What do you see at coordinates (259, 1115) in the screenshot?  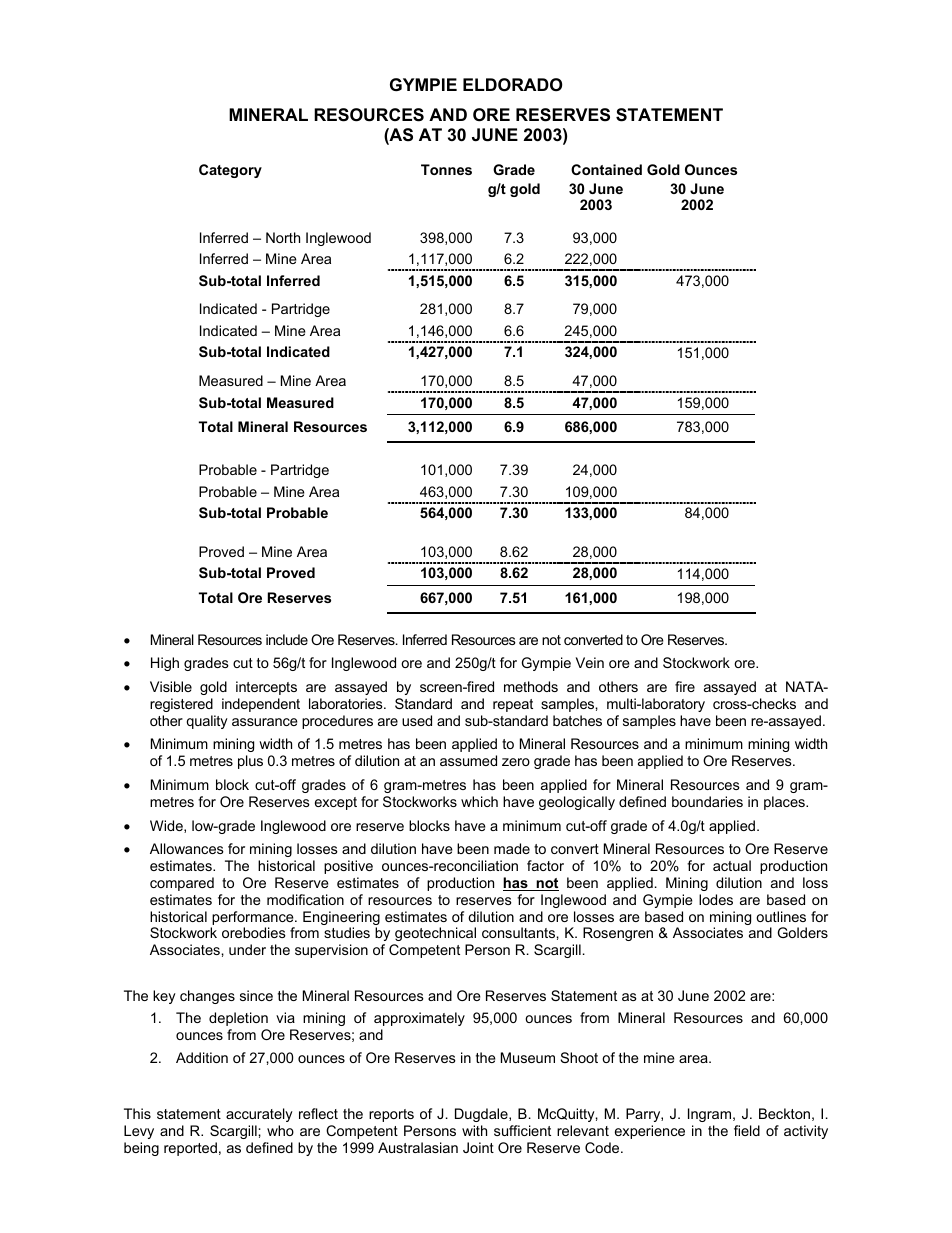 I see `accurately` at bounding box center [259, 1115].
